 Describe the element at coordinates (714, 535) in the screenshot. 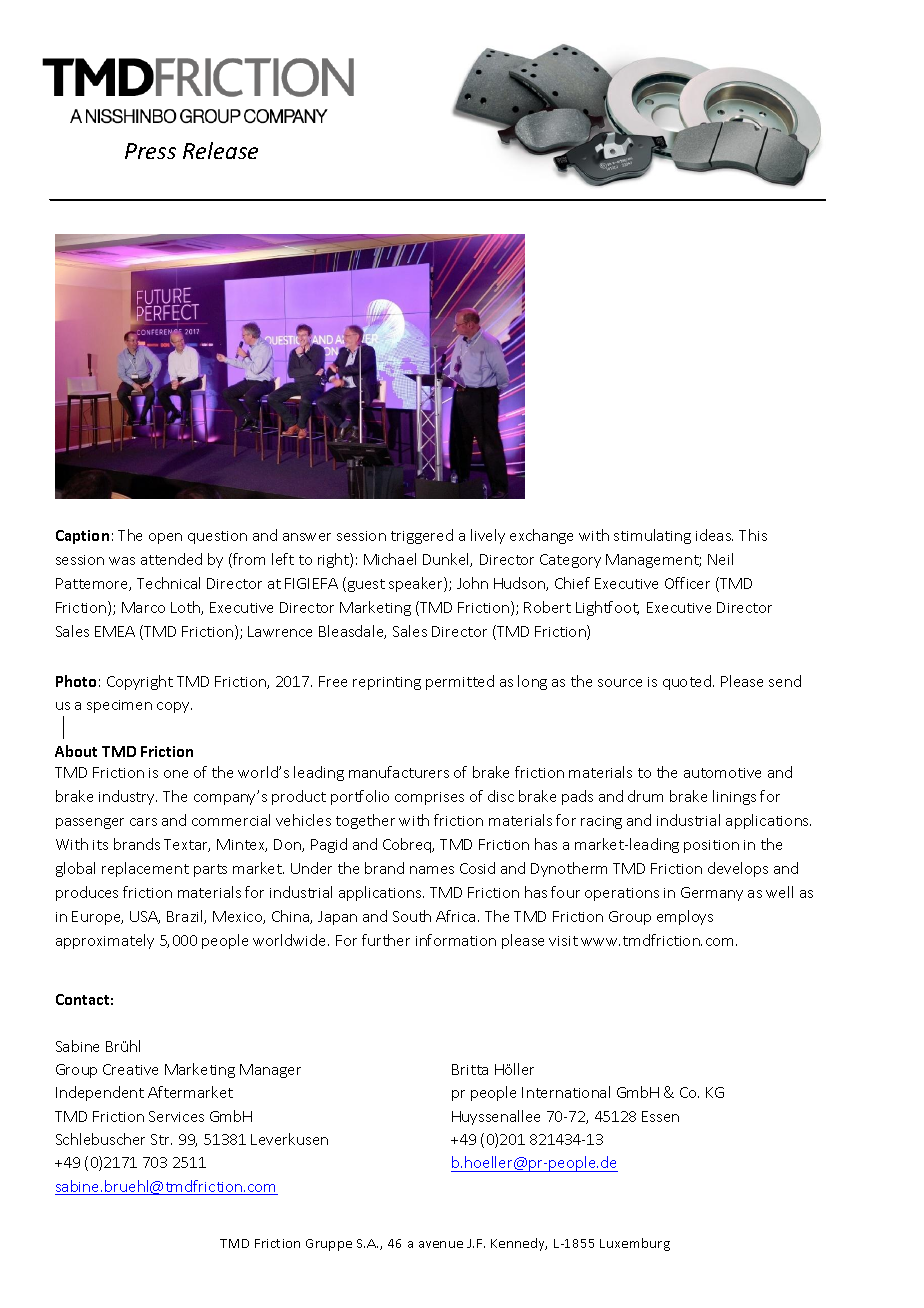

I see `ideas` at that location.
